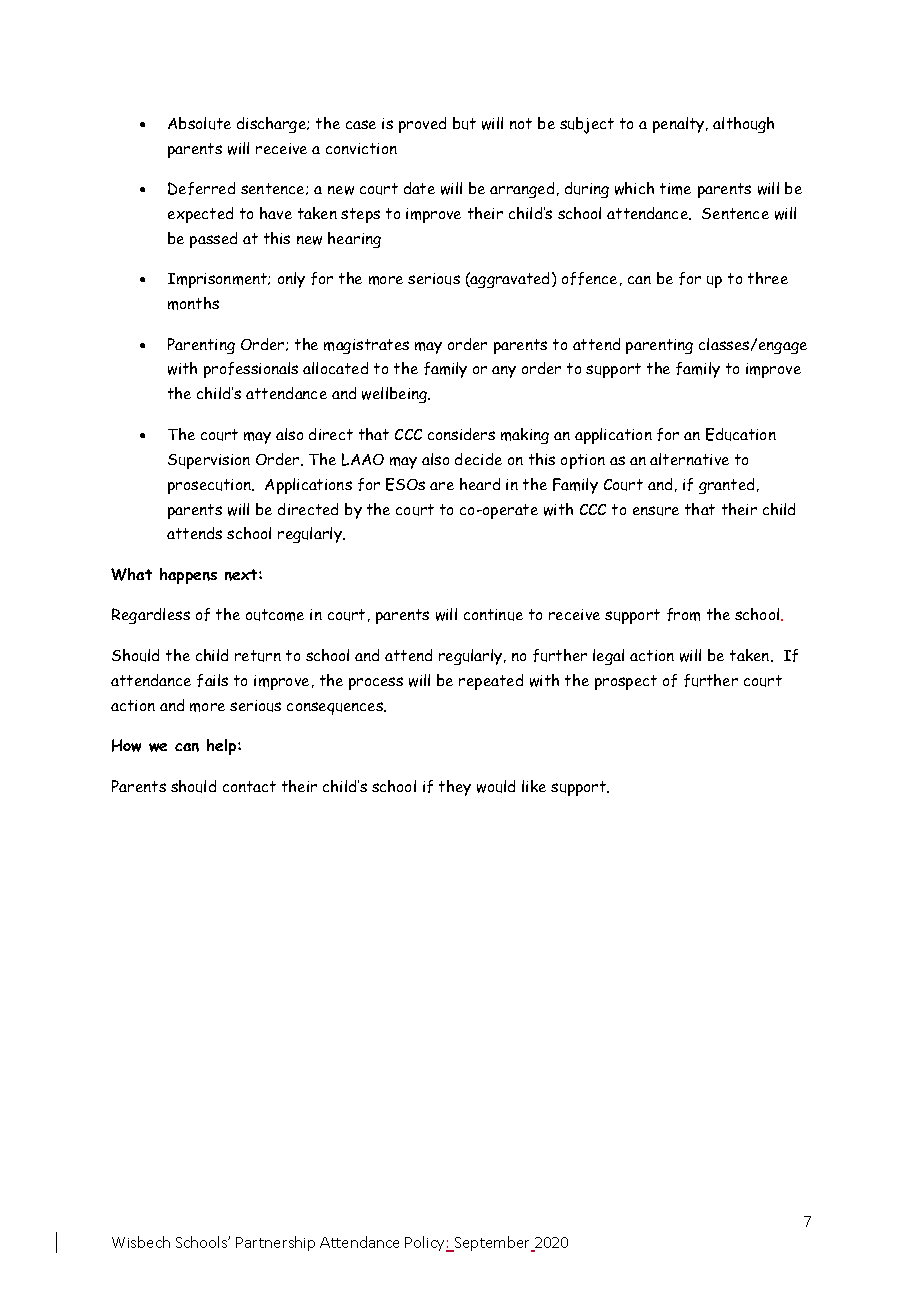 Image resolution: width=924 pixels, height=1308 pixels. What do you see at coordinates (275, 1243) in the screenshot?
I see `Partnership` at bounding box center [275, 1243].
